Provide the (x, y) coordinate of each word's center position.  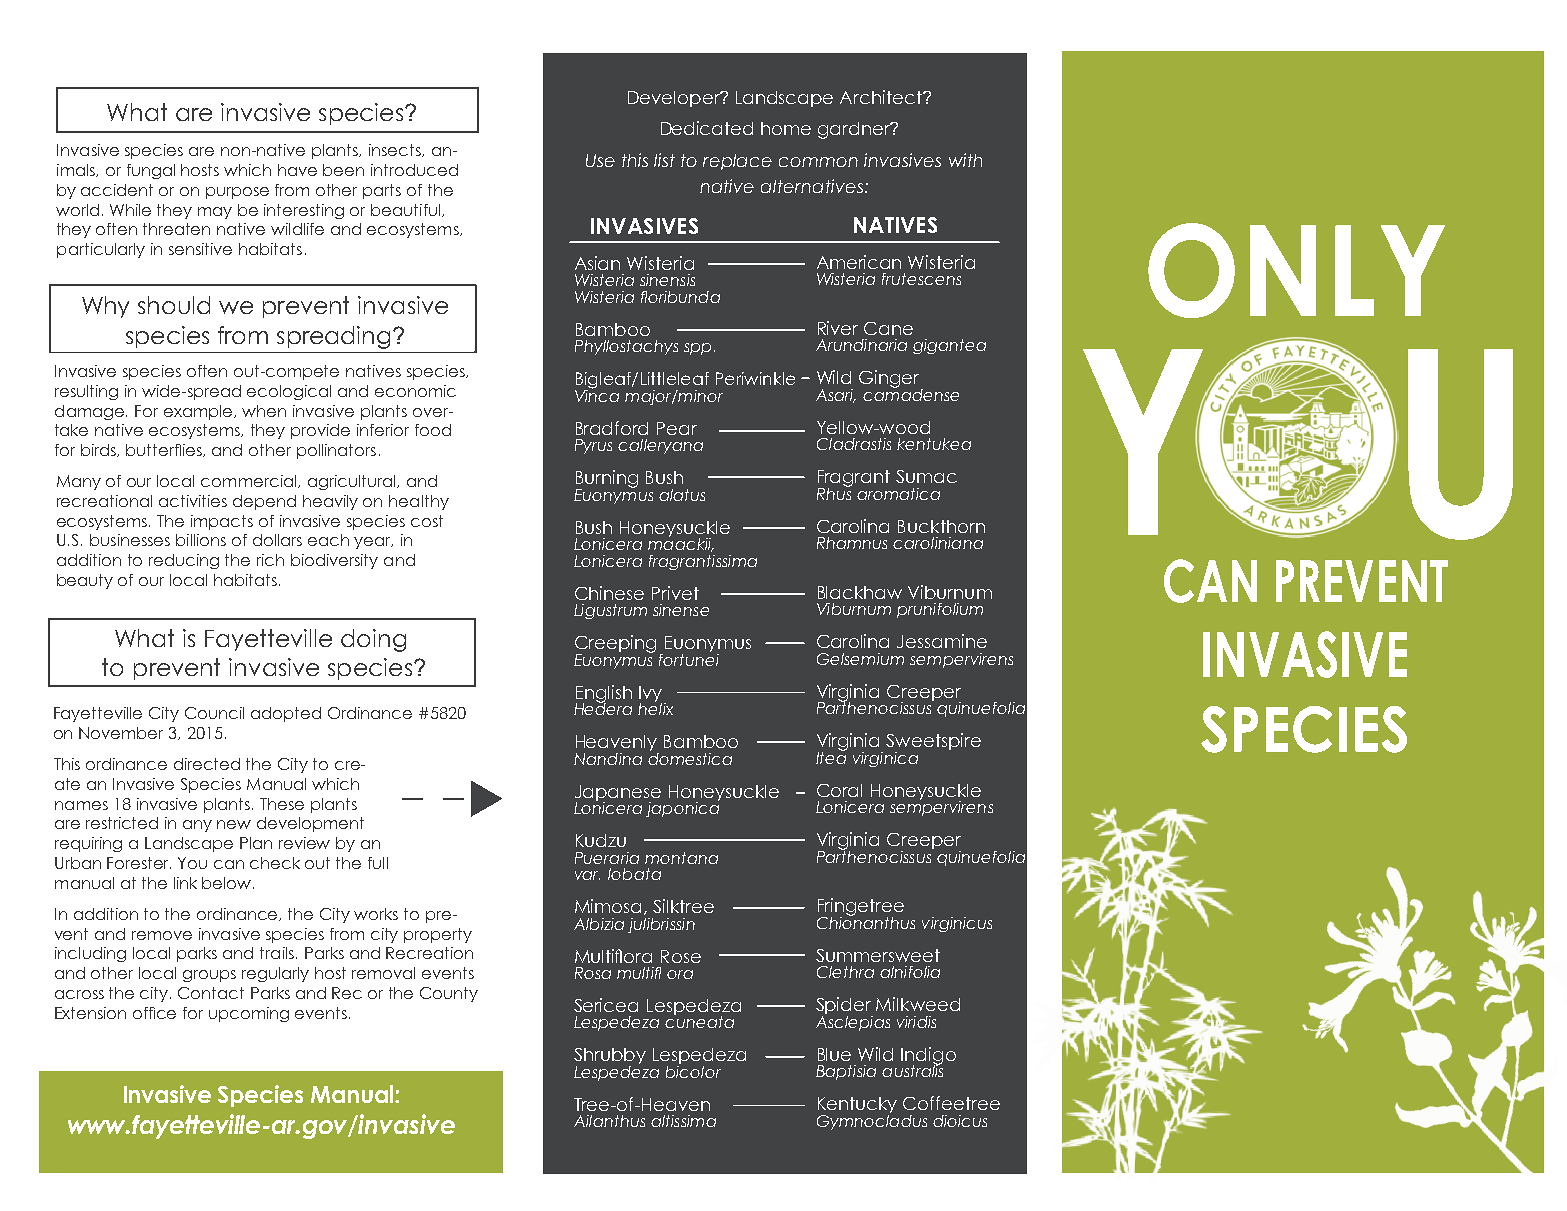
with (965, 160)
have (297, 170)
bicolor (693, 1070)
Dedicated (707, 128)
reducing (184, 561)
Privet (675, 593)
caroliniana (938, 543)
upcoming (249, 1014)
